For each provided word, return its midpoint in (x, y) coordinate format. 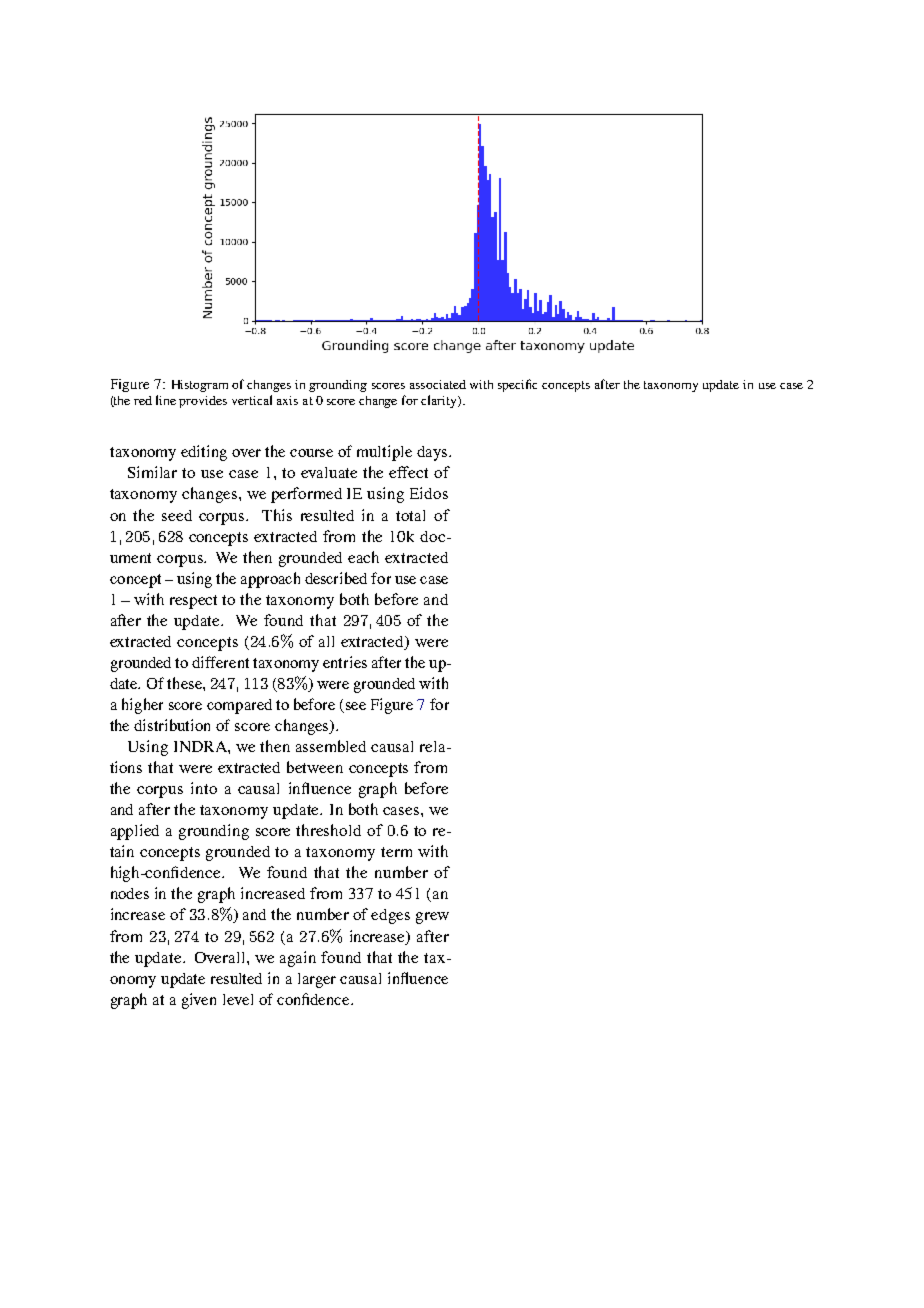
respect (193, 602)
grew (432, 918)
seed (177, 515)
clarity (440, 401)
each (363, 557)
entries (345, 662)
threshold (328, 830)
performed (306, 495)
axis (287, 400)
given (199, 1001)
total (410, 515)
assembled (331, 746)
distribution (172, 725)
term (396, 852)
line (166, 400)
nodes (130, 893)
